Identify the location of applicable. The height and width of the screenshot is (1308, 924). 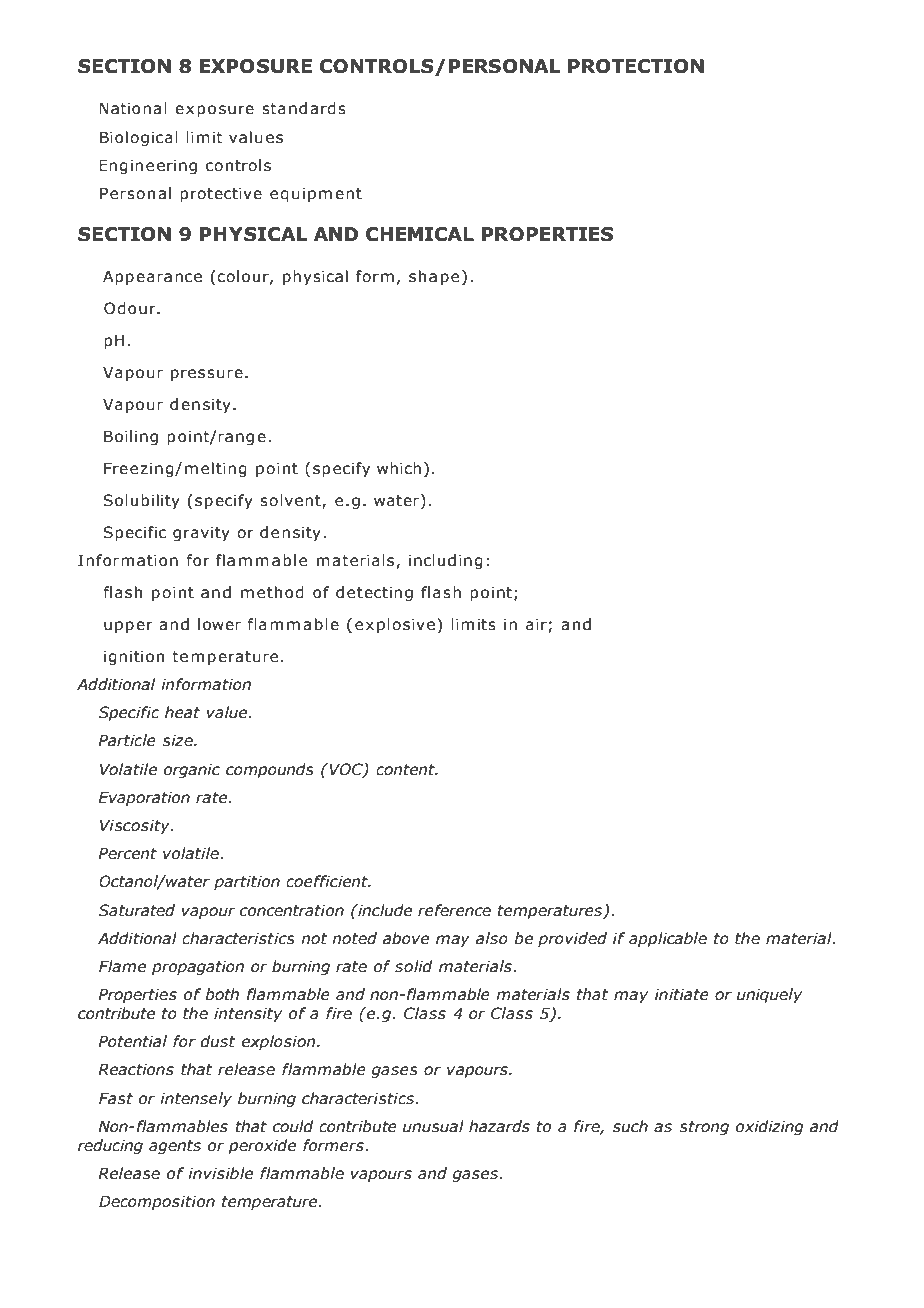
(668, 939).
